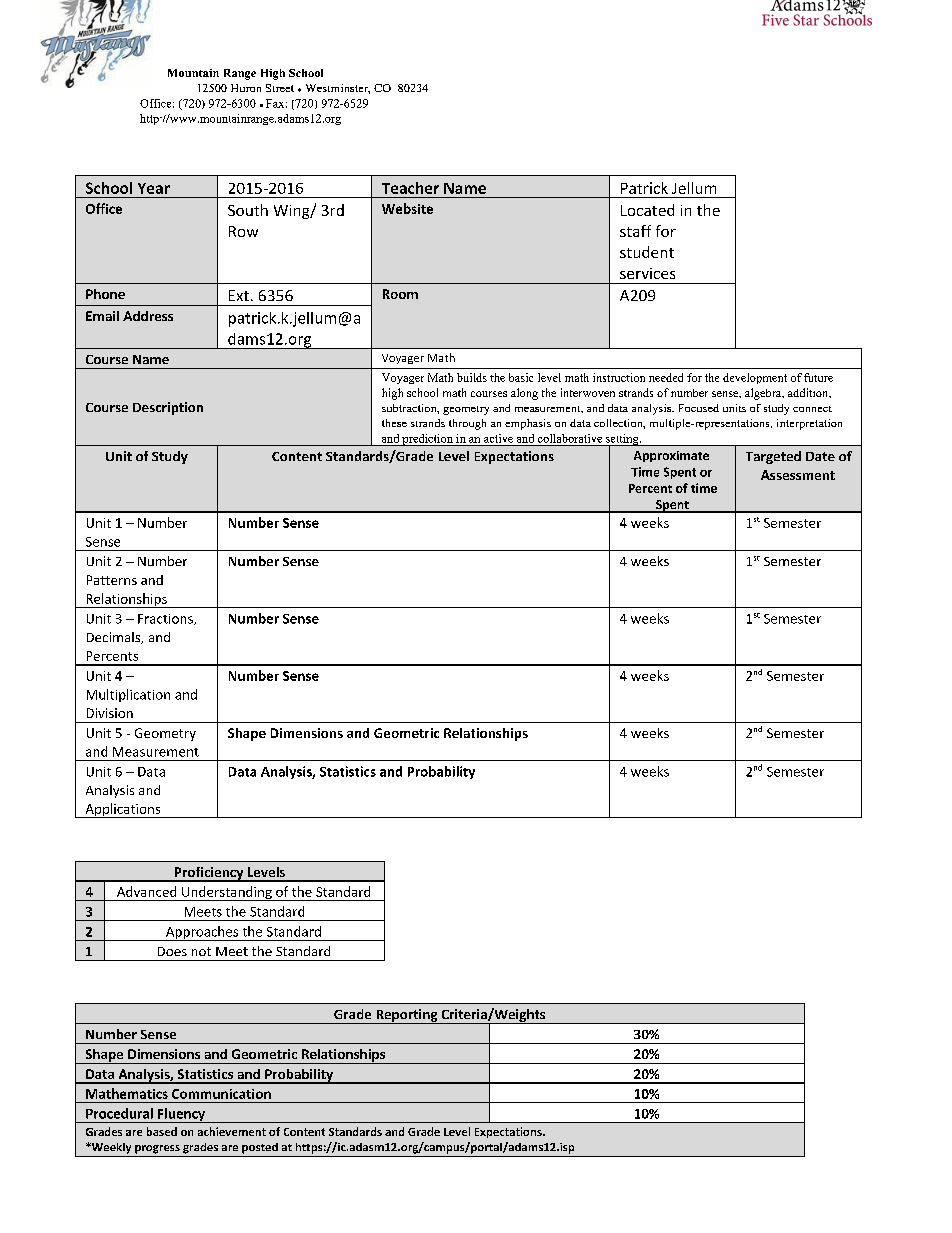 This page has height=1233, width=952. What do you see at coordinates (755, 378) in the page?
I see `development` at bounding box center [755, 378].
